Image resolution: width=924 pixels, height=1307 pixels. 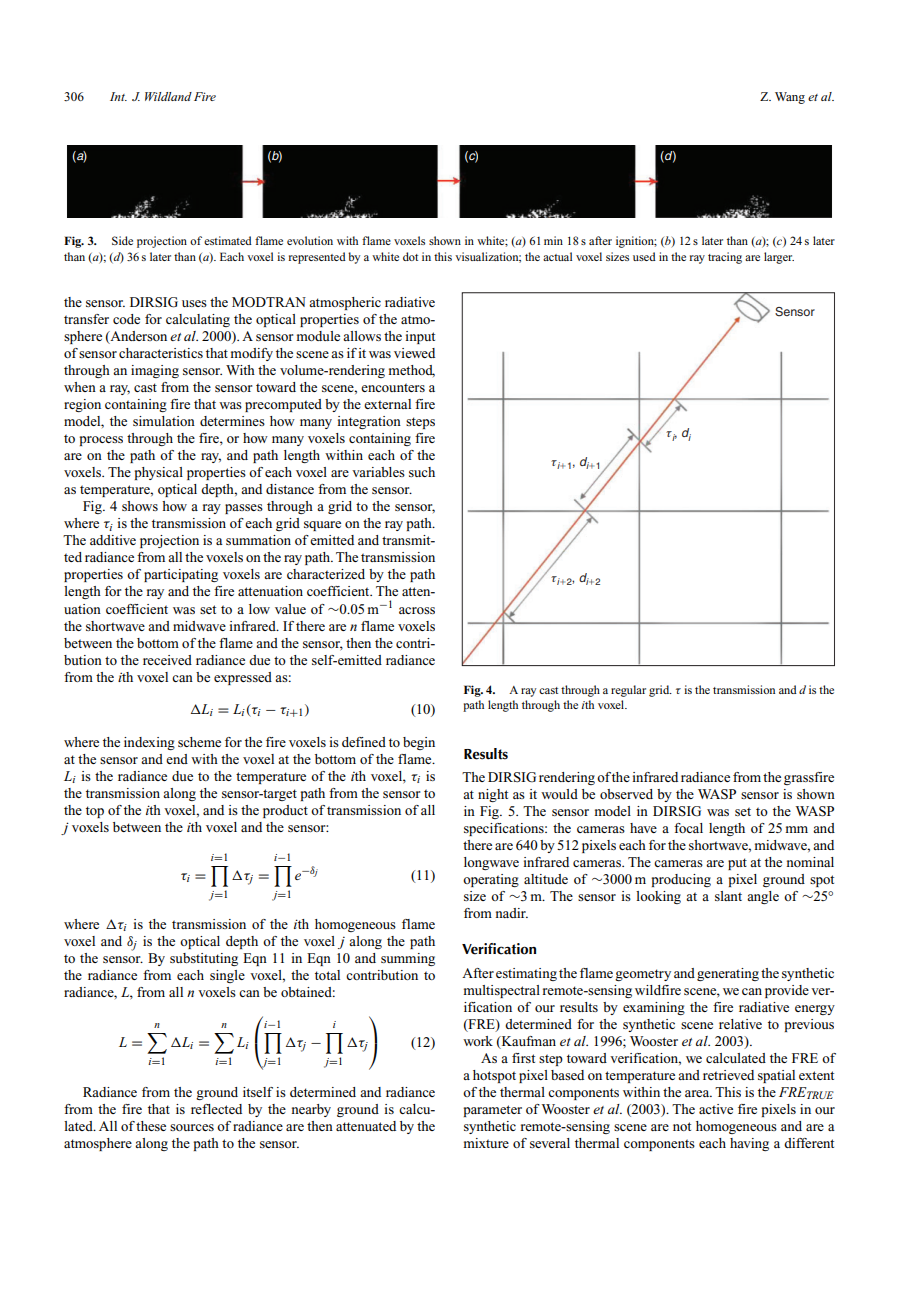 I want to click on focal, so click(x=688, y=828).
